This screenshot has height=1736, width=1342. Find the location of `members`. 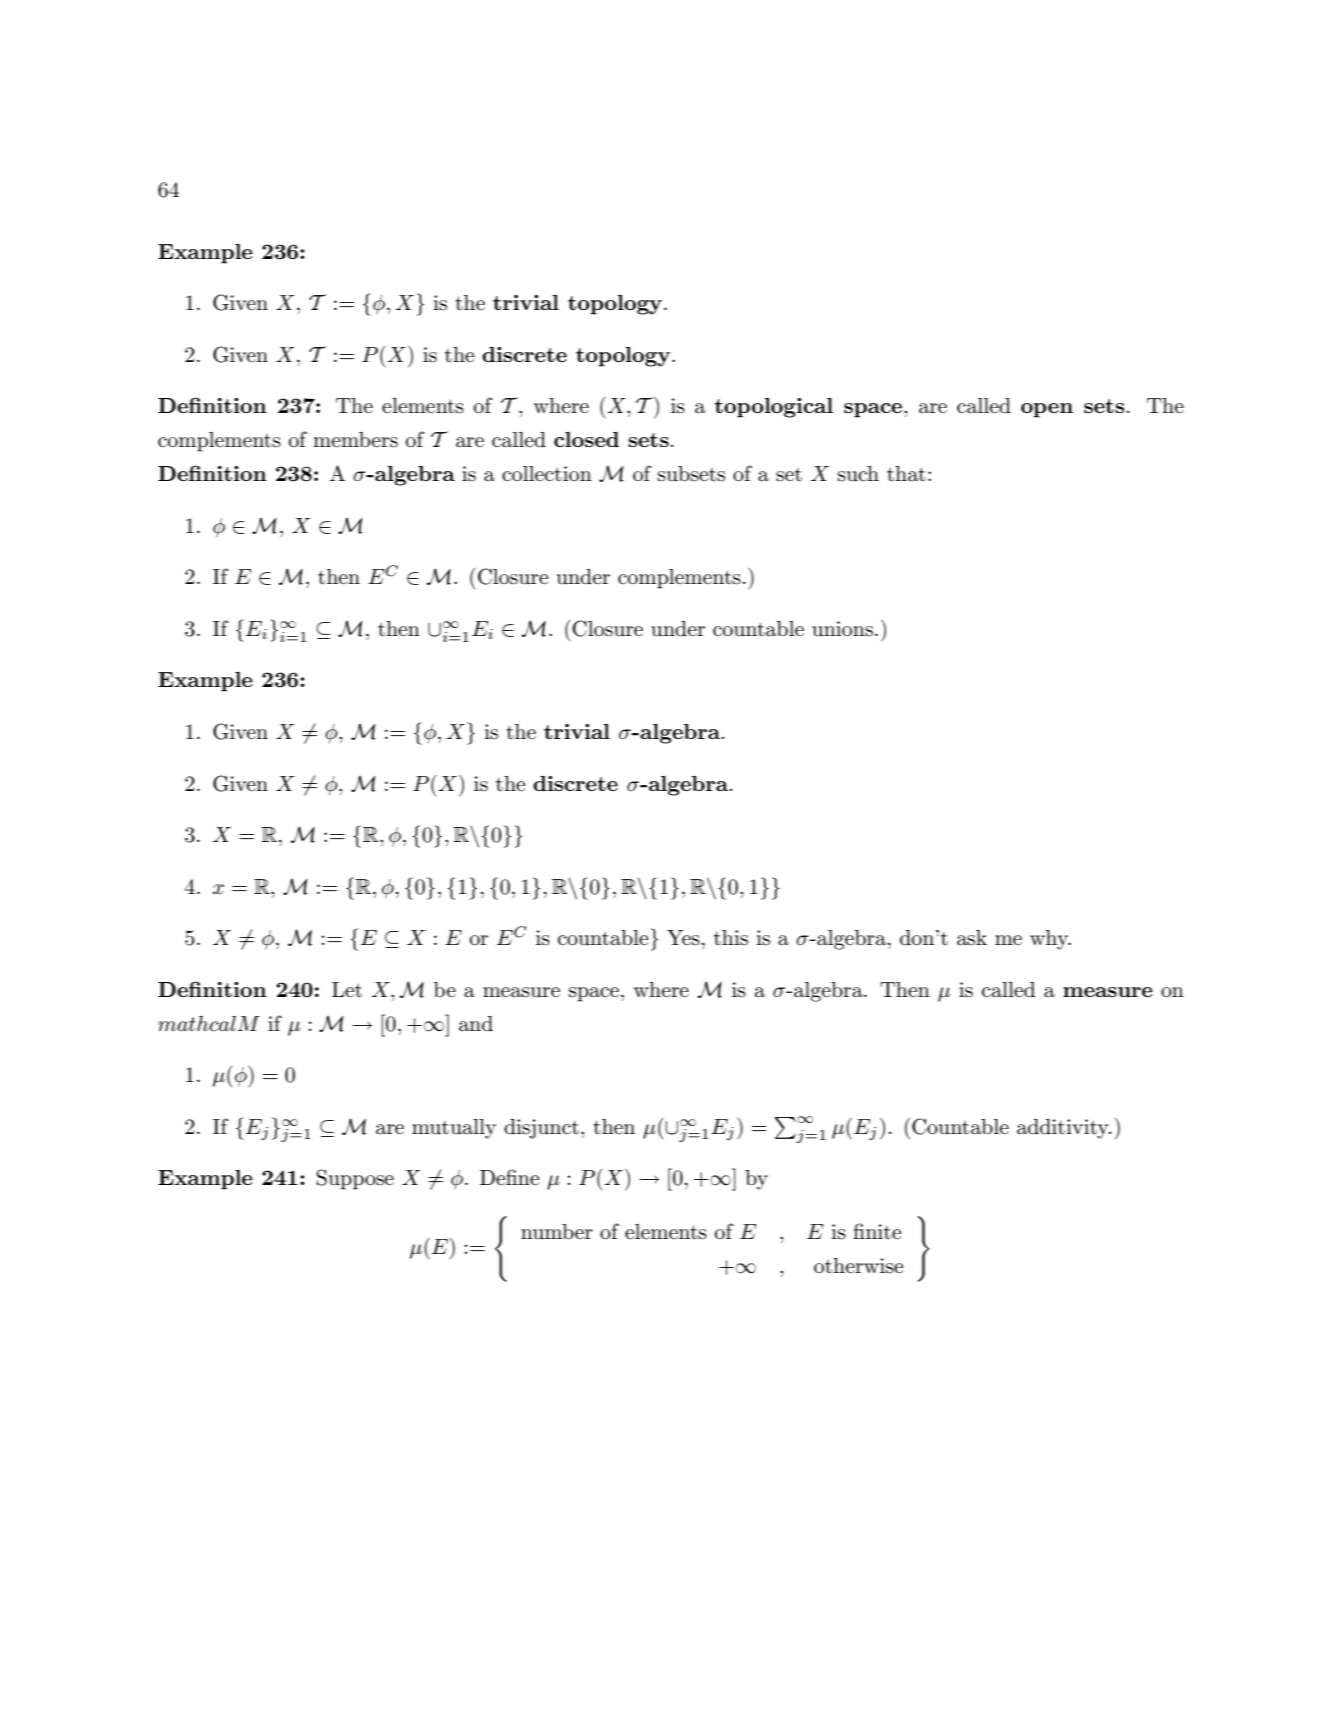

members is located at coordinates (355, 440).
